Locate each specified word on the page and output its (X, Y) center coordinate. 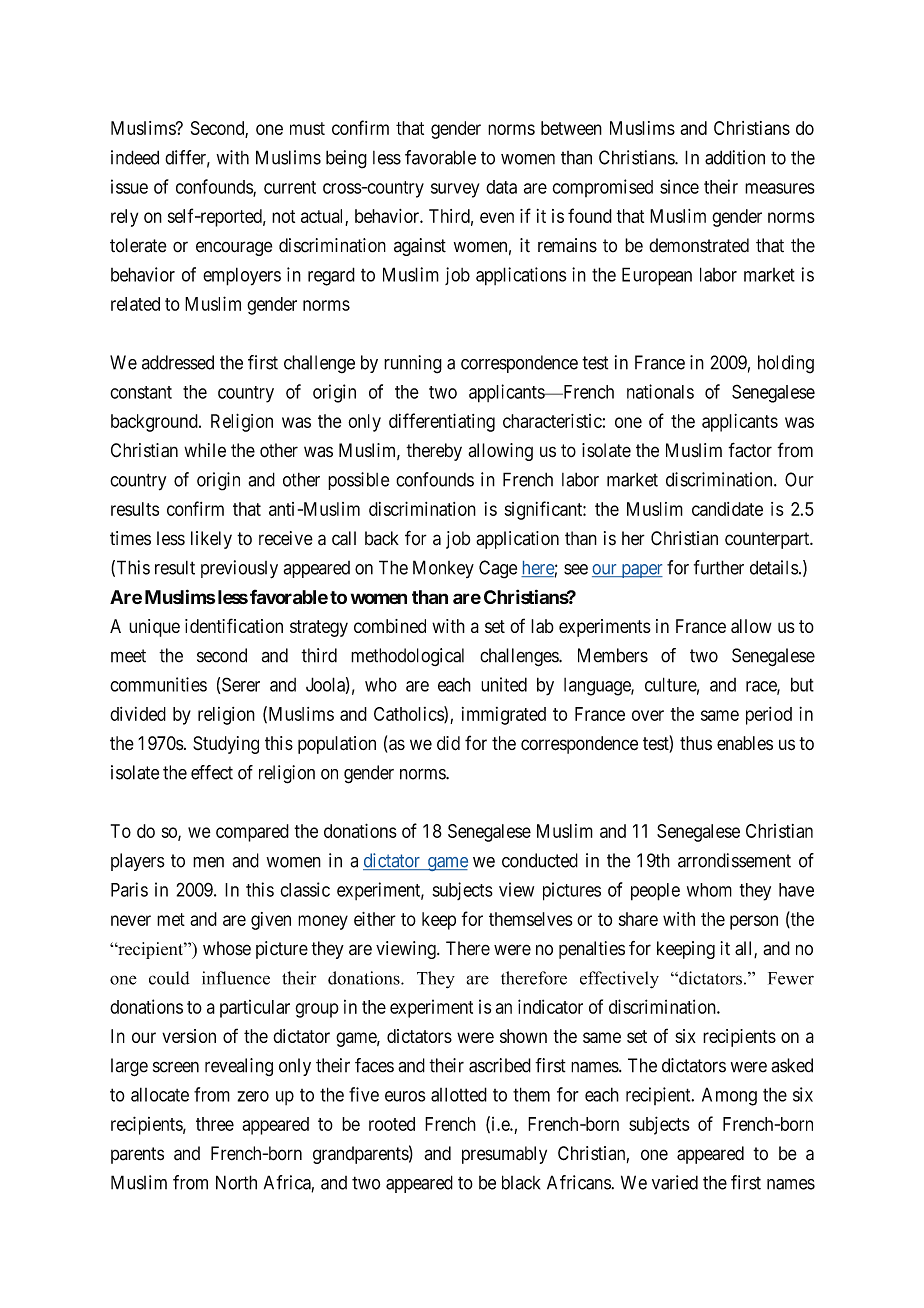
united (504, 684)
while (205, 450)
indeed (135, 157)
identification (234, 625)
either (375, 919)
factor (750, 450)
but (802, 684)
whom (709, 890)
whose (227, 948)
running (413, 364)
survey (455, 190)
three (215, 1124)
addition (735, 157)
